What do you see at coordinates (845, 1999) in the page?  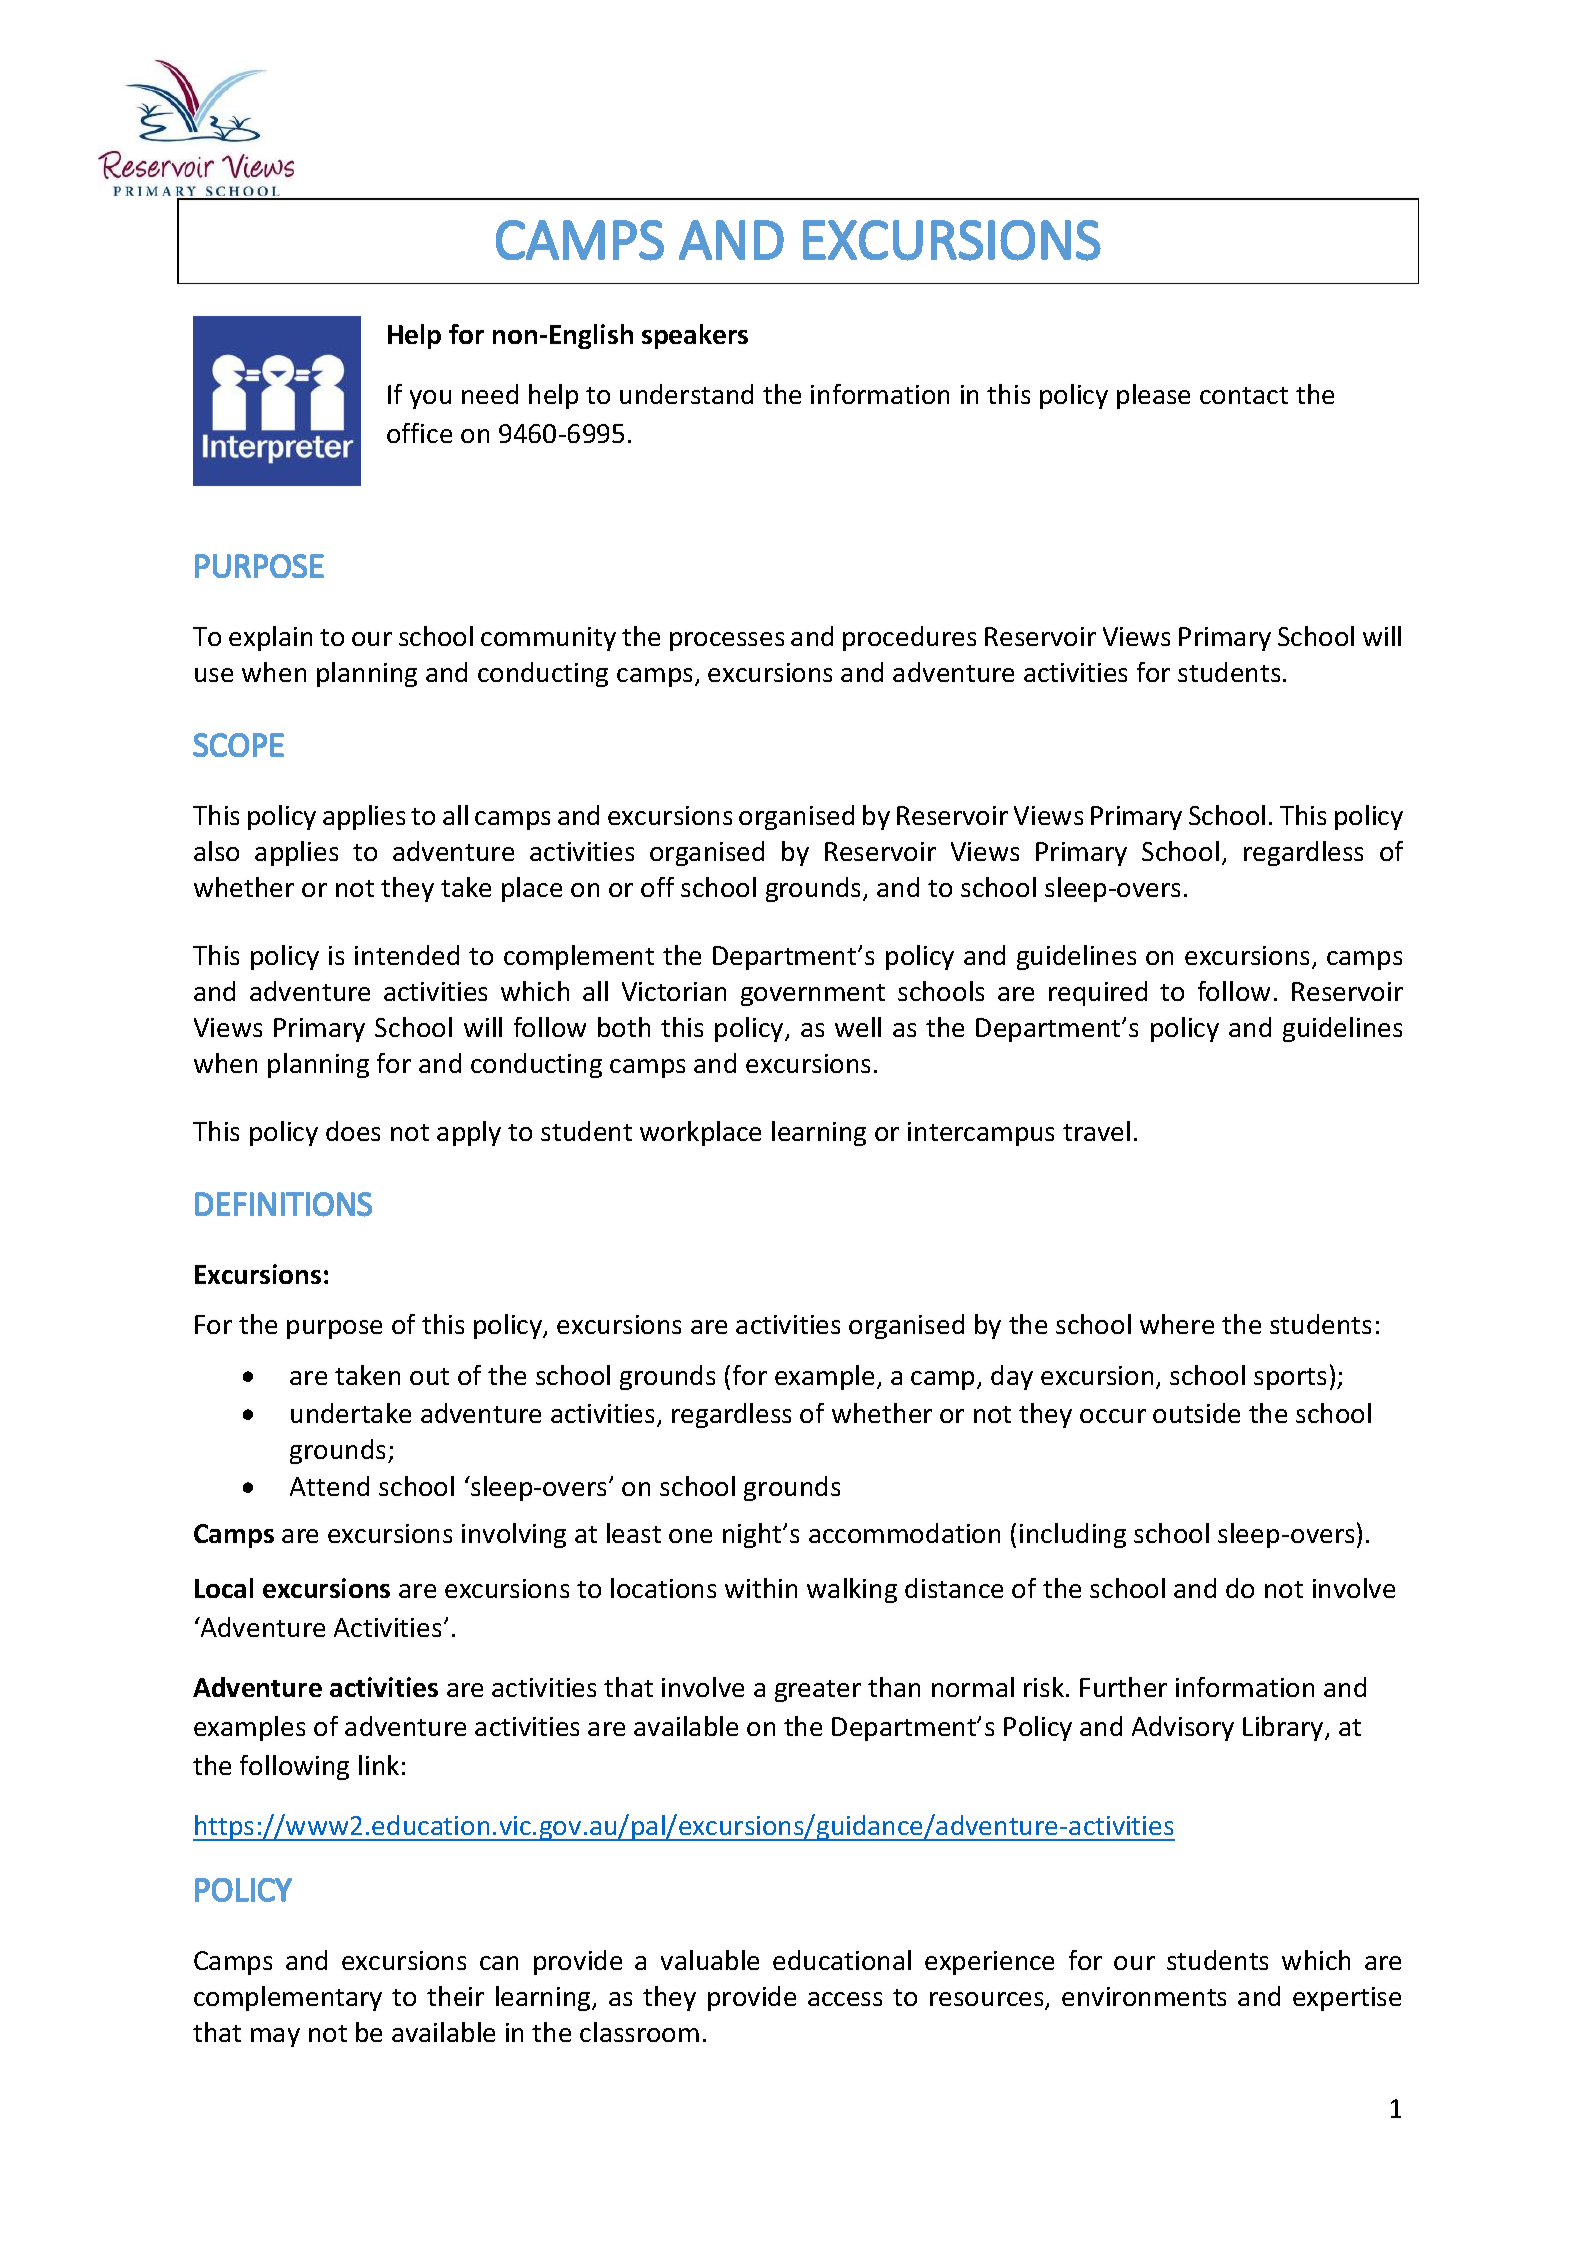 I see `access` at bounding box center [845, 1999].
